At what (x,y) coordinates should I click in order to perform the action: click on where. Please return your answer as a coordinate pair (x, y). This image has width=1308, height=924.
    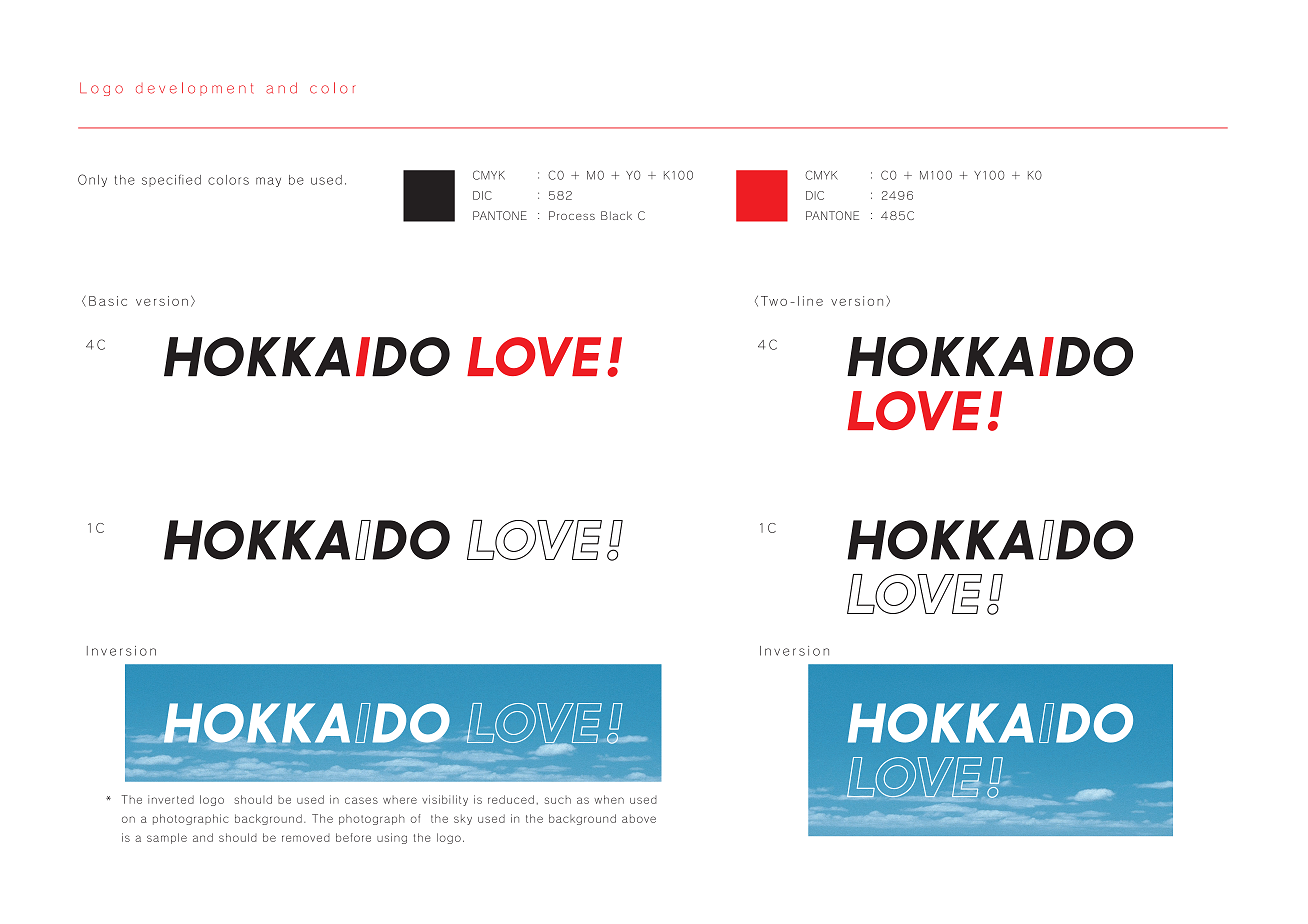
    Looking at the image, I should click on (400, 800).
